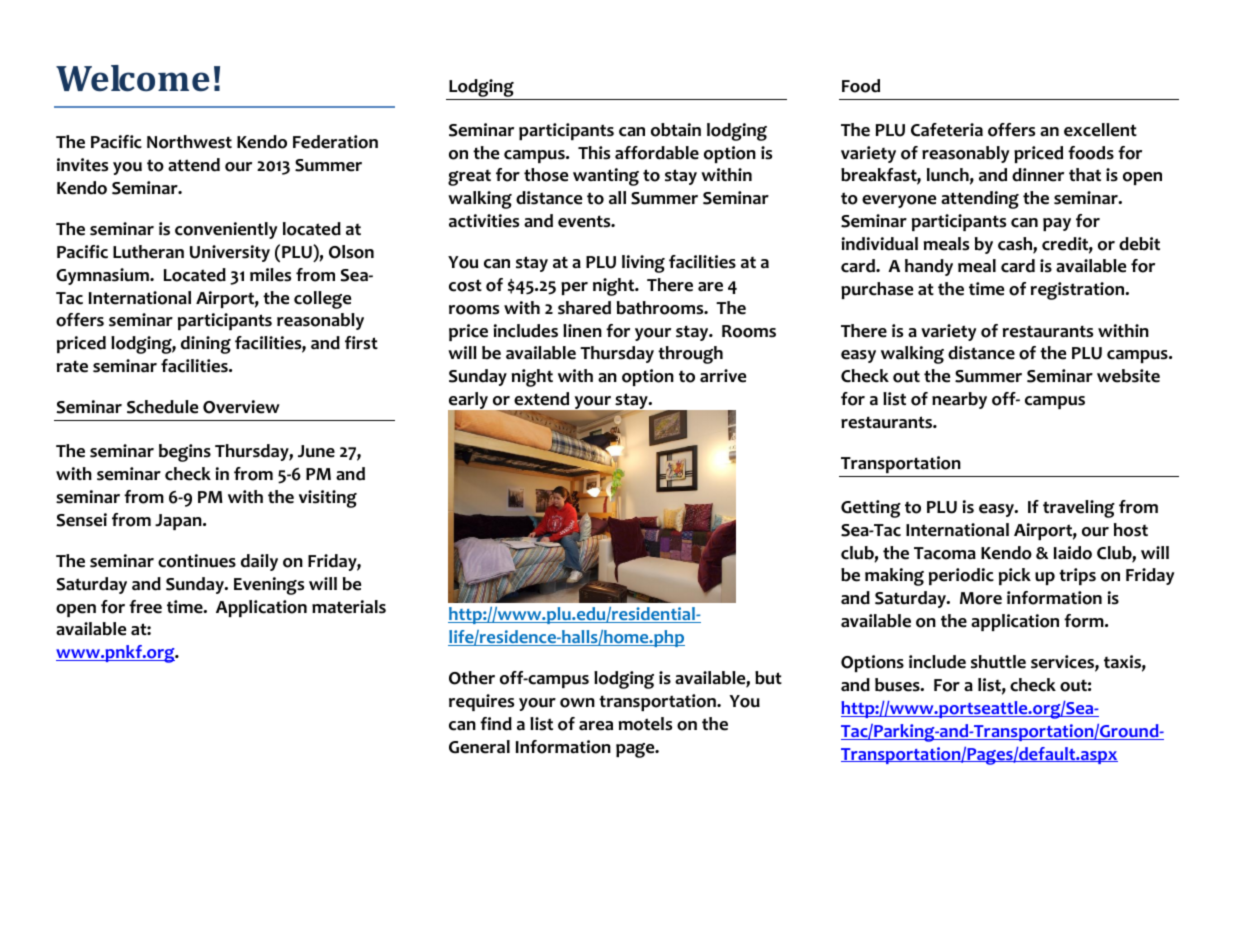  What do you see at coordinates (162, 407) in the screenshot?
I see `Schedule` at bounding box center [162, 407].
